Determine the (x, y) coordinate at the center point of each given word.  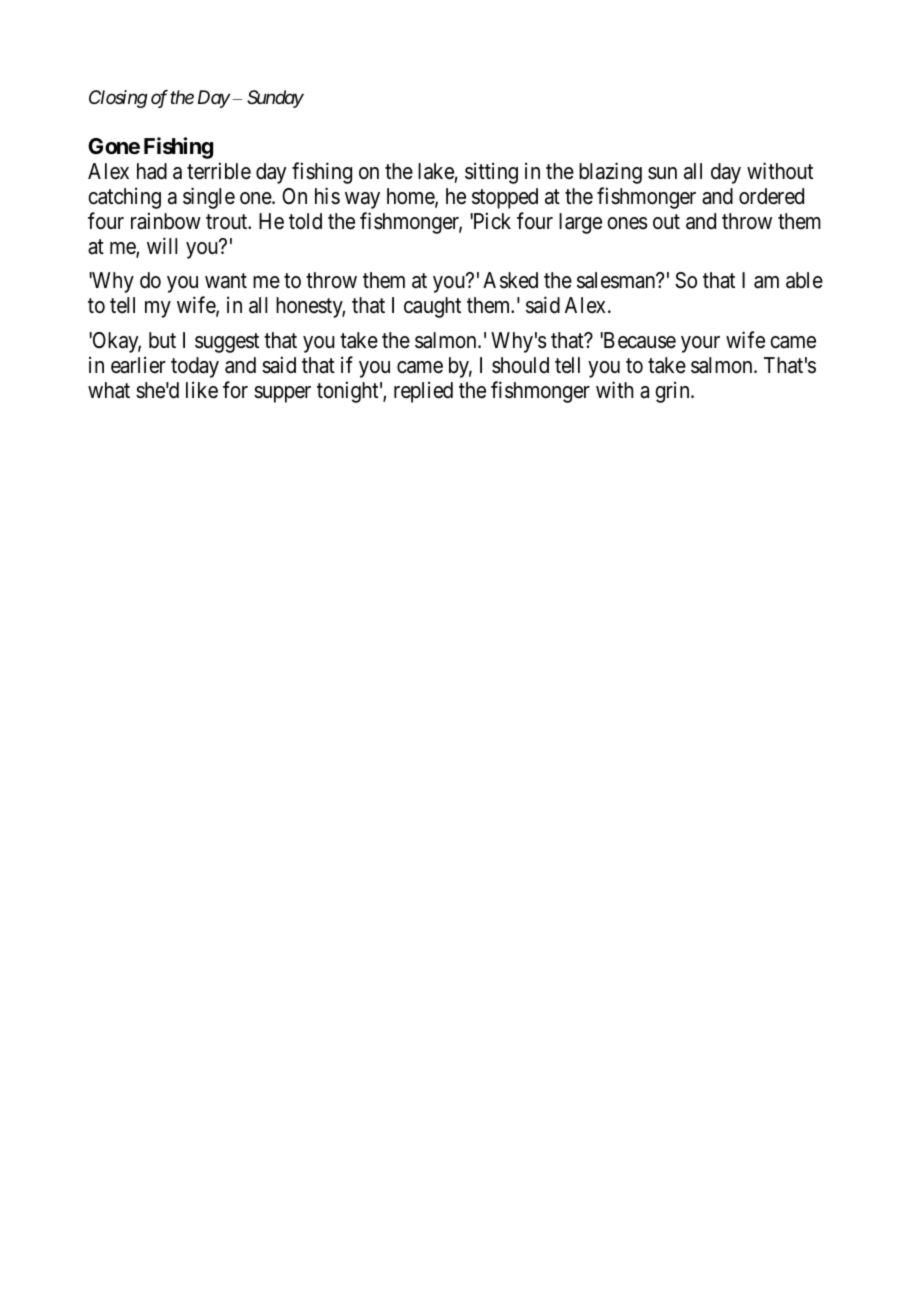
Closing (118, 99)
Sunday (275, 99)
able (804, 280)
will (162, 245)
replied (423, 392)
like (202, 390)
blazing (610, 173)
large (580, 223)
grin (673, 392)
